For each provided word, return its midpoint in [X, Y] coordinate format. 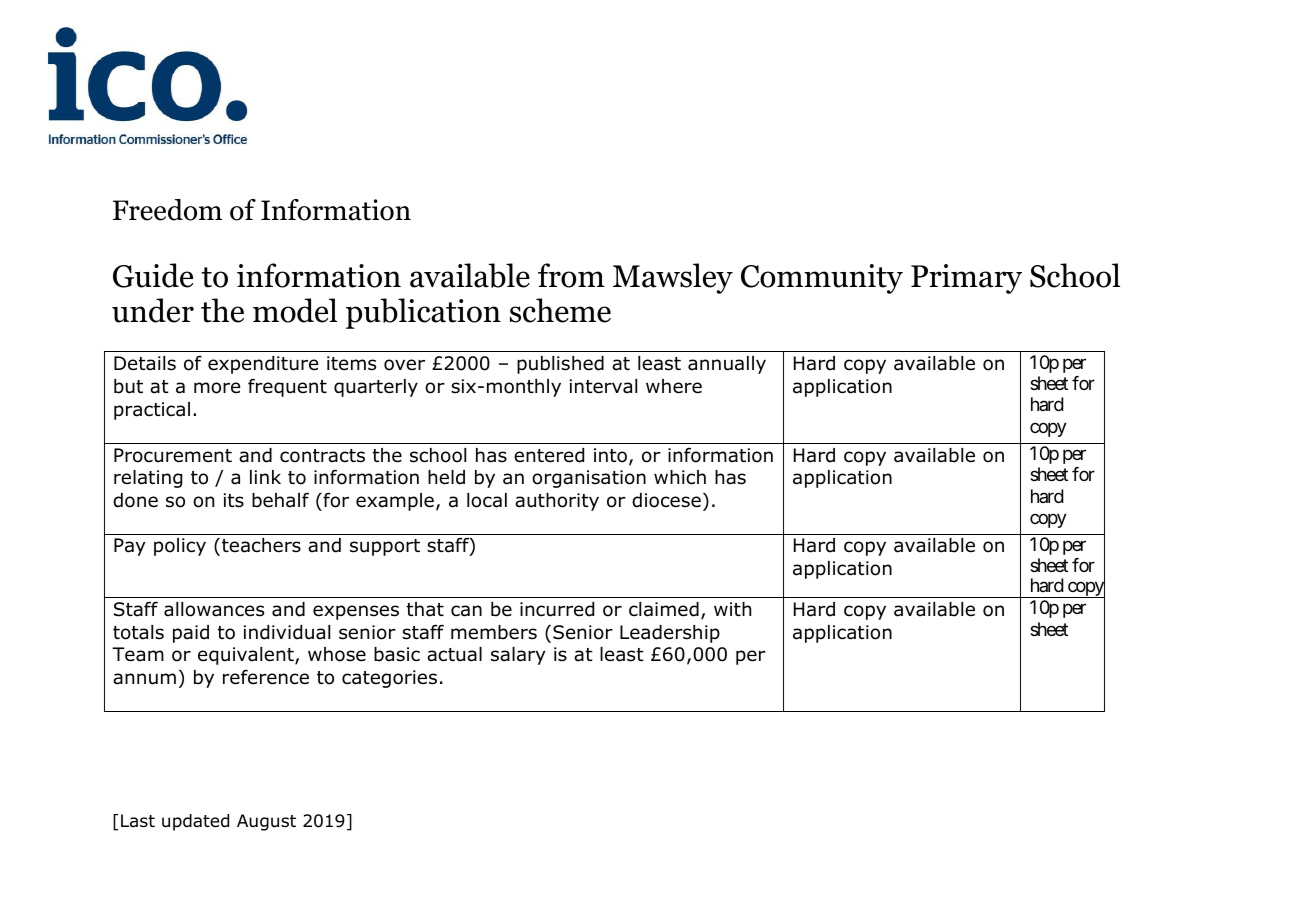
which [680, 477]
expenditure [263, 365]
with [732, 609]
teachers [261, 545]
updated [195, 822]
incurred [557, 609]
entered [549, 455]
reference [266, 677]
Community [822, 279]
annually [727, 365]
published [560, 365]
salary [518, 656]
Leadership [670, 634]
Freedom [167, 210]
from [571, 275]
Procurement [173, 455]
